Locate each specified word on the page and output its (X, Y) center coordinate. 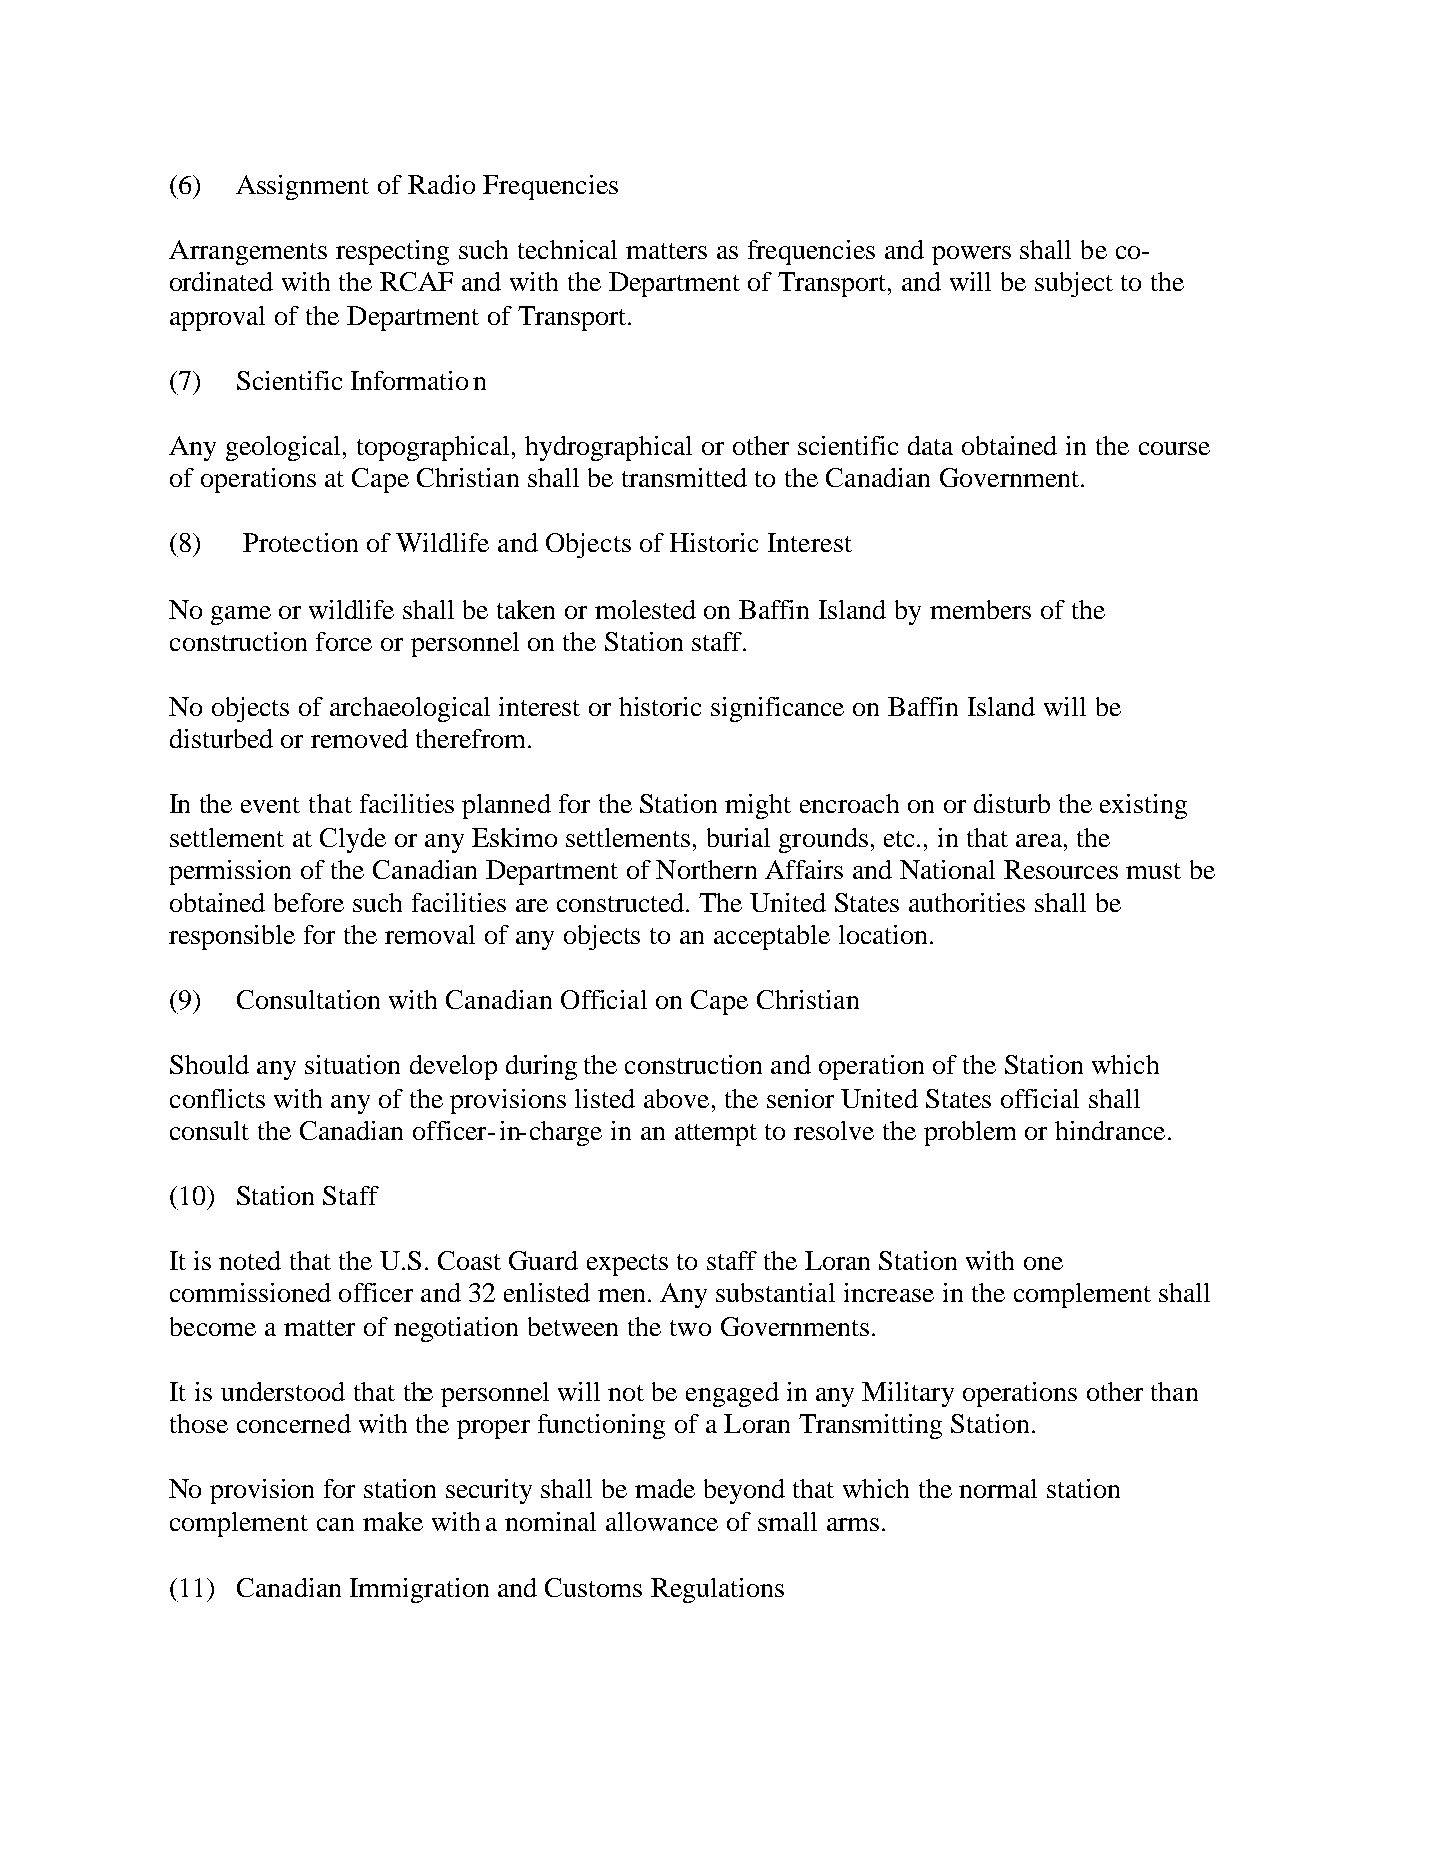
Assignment (302, 187)
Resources (1061, 869)
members (980, 609)
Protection (300, 542)
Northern (706, 869)
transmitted (684, 477)
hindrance (1110, 1130)
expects (627, 1265)
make (393, 1521)
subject (1074, 284)
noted (250, 1260)
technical (567, 249)
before (309, 902)
